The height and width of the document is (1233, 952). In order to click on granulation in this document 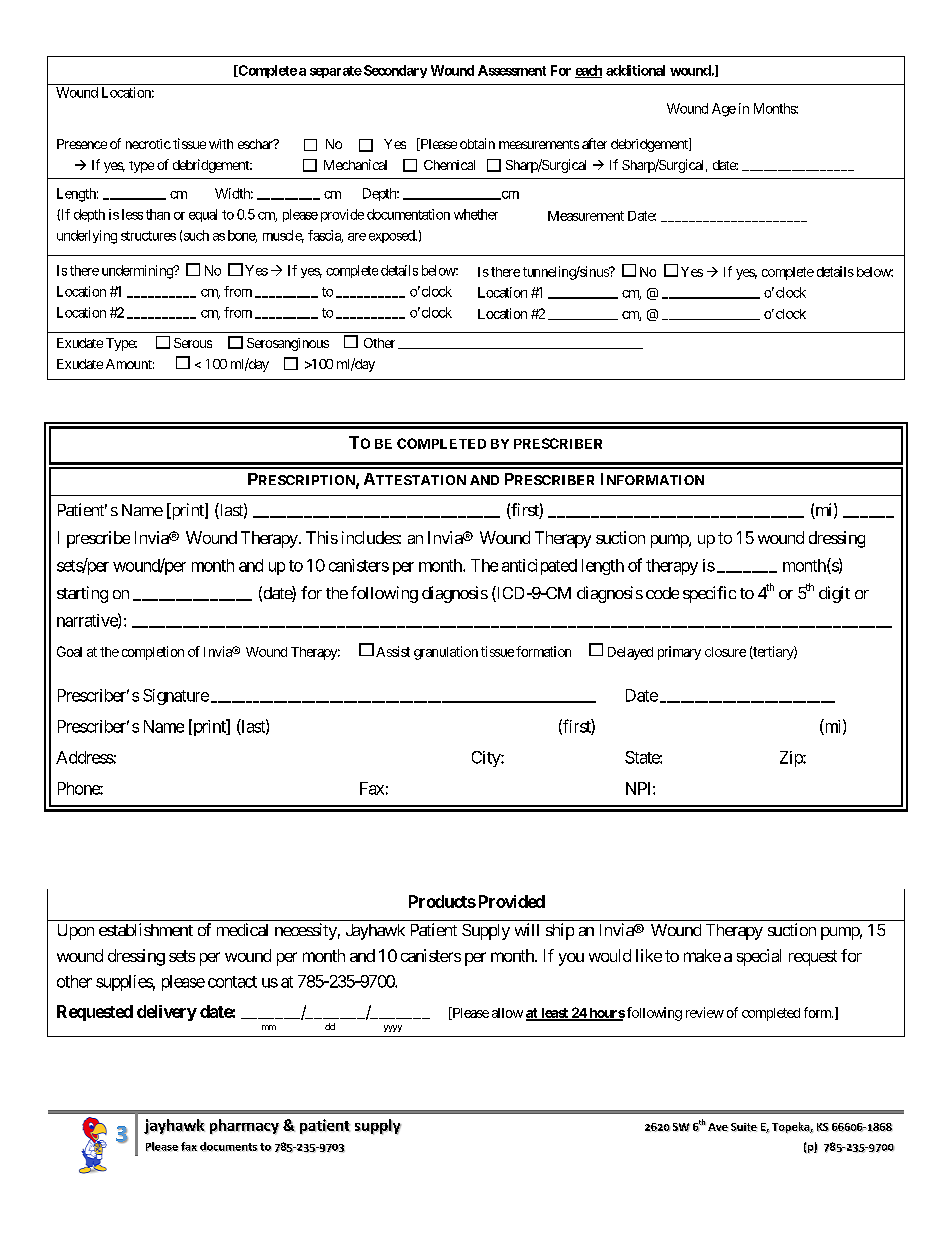, I will do `click(446, 653)`.
